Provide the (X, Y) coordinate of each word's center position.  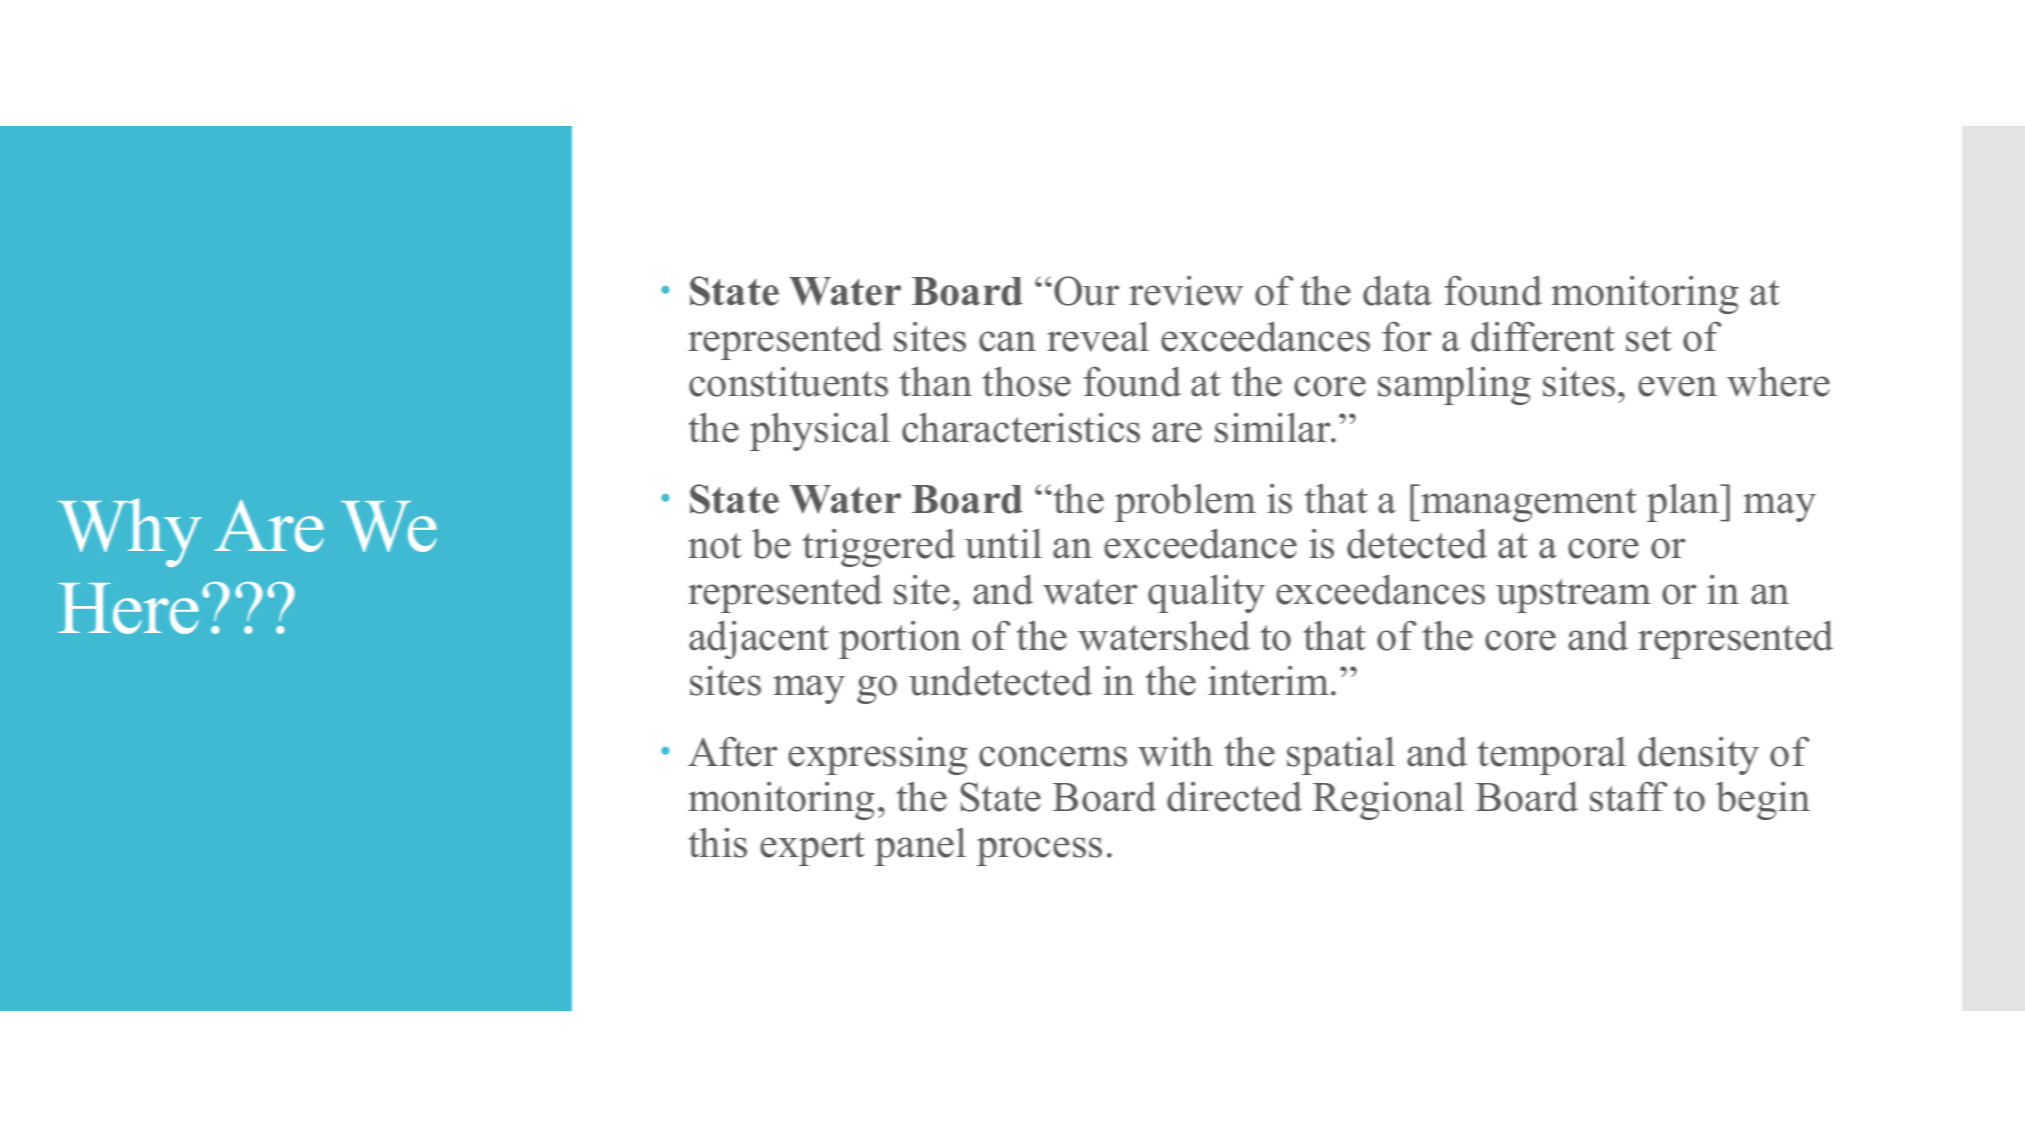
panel (920, 847)
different (1543, 336)
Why (130, 532)
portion (900, 640)
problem (1185, 503)
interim (1270, 681)
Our (1086, 291)
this (717, 842)
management (1528, 505)
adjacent (759, 639)
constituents (788, 382)
